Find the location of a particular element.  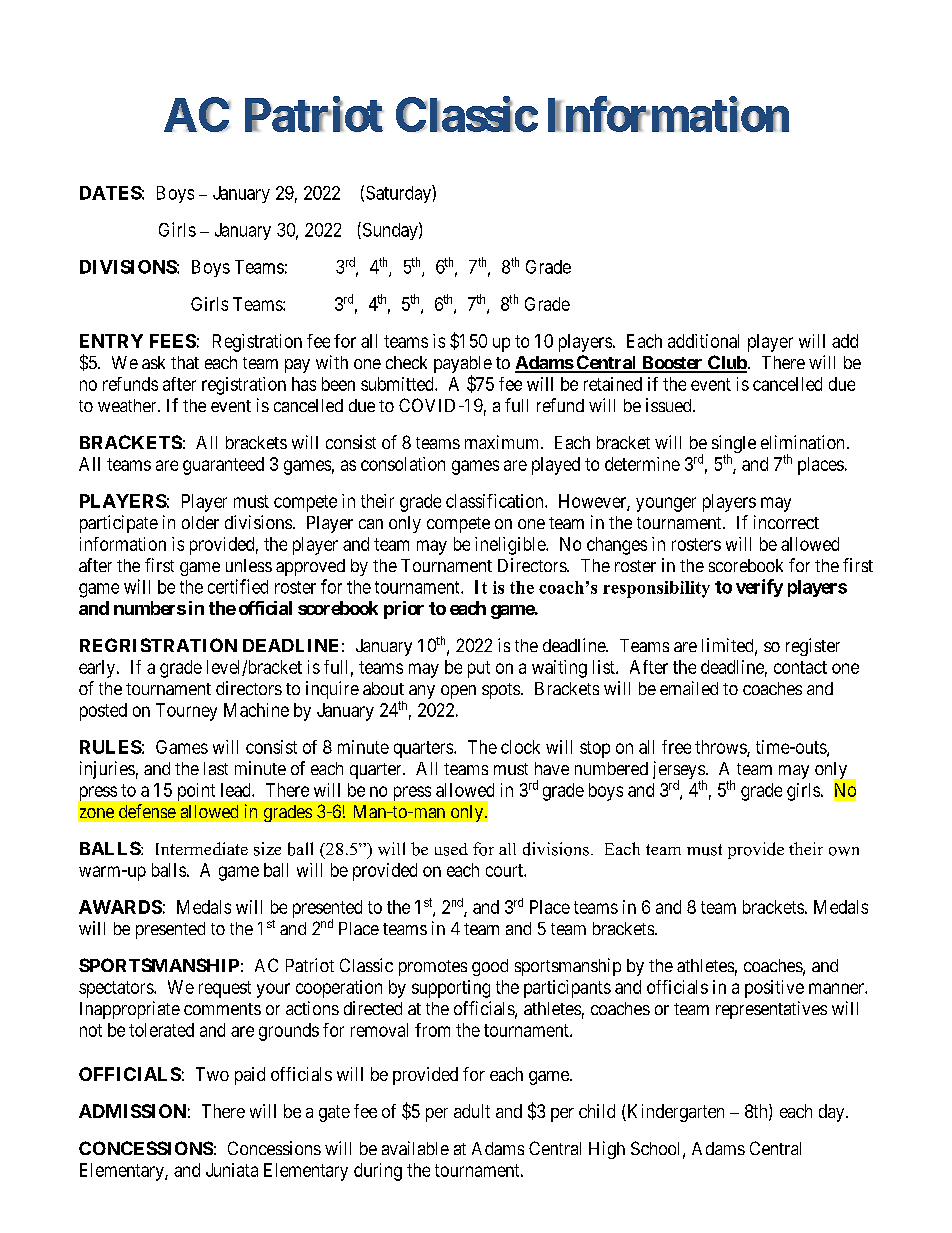

adult is located at coordinates (472, 1111).
